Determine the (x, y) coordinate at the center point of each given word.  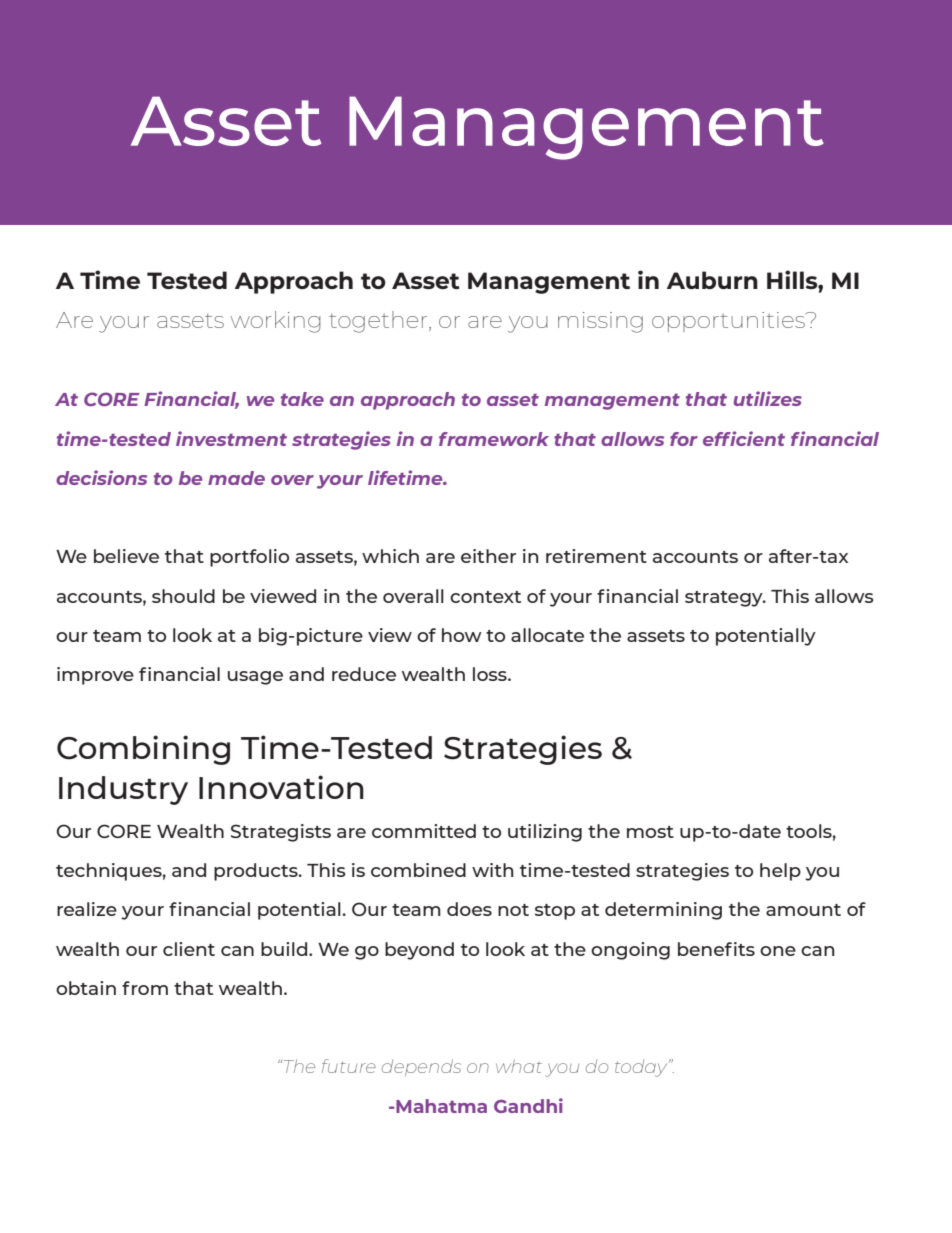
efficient (744, 438)
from (145, 988)
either (488, 556)
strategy (725, 599)
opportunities (729, 322)
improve (95, 676)
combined (418, 870)
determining (663, 911)
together (379, 322)
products (257, 872)
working (275, 322)
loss (491, 674)
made (236, 478)
